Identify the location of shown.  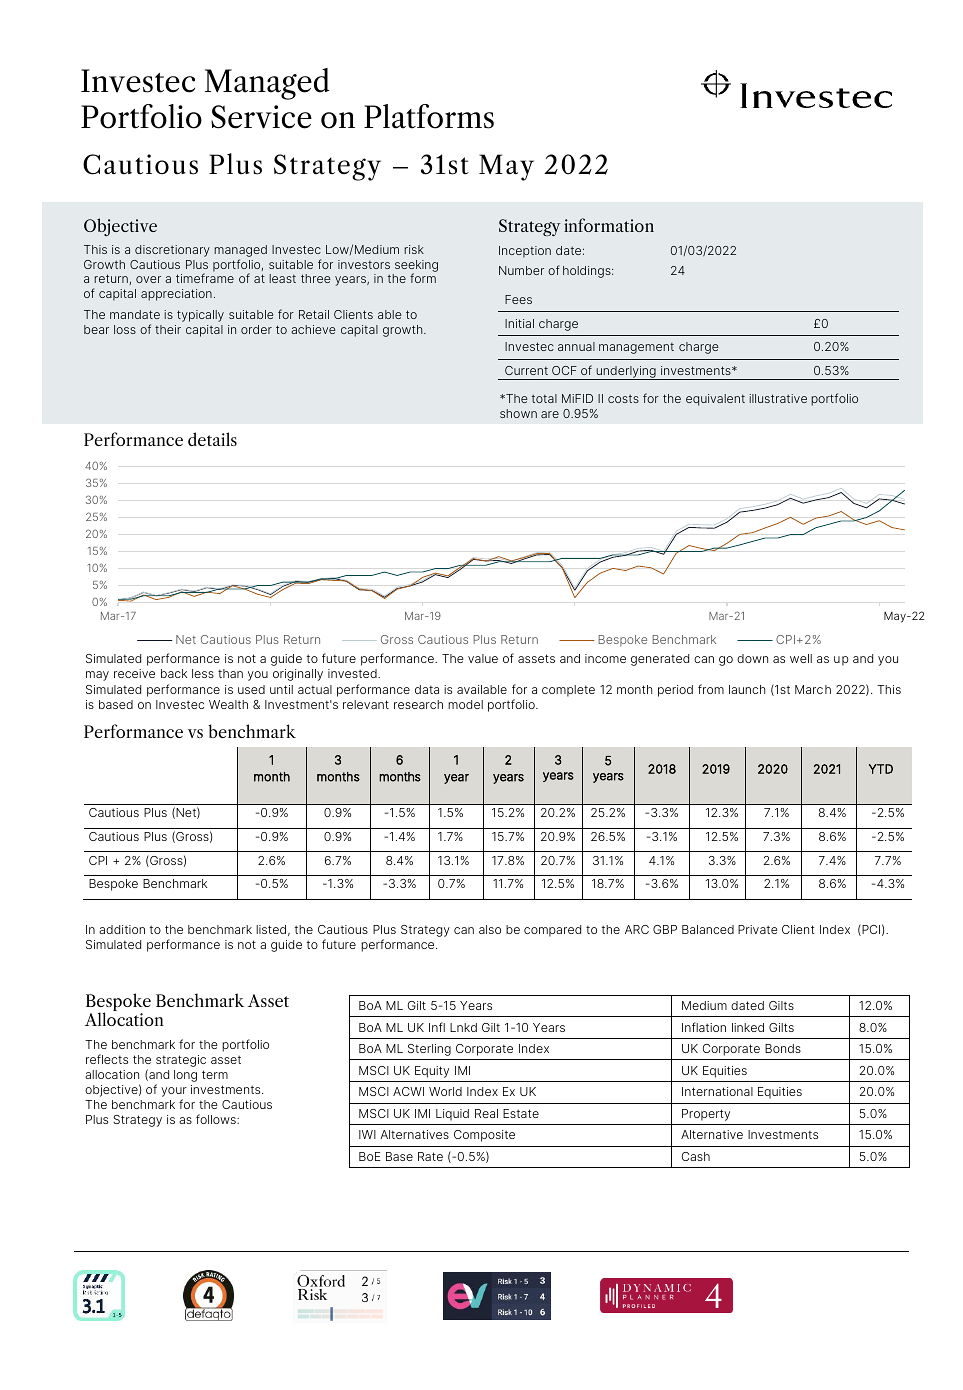
(518, 413).
